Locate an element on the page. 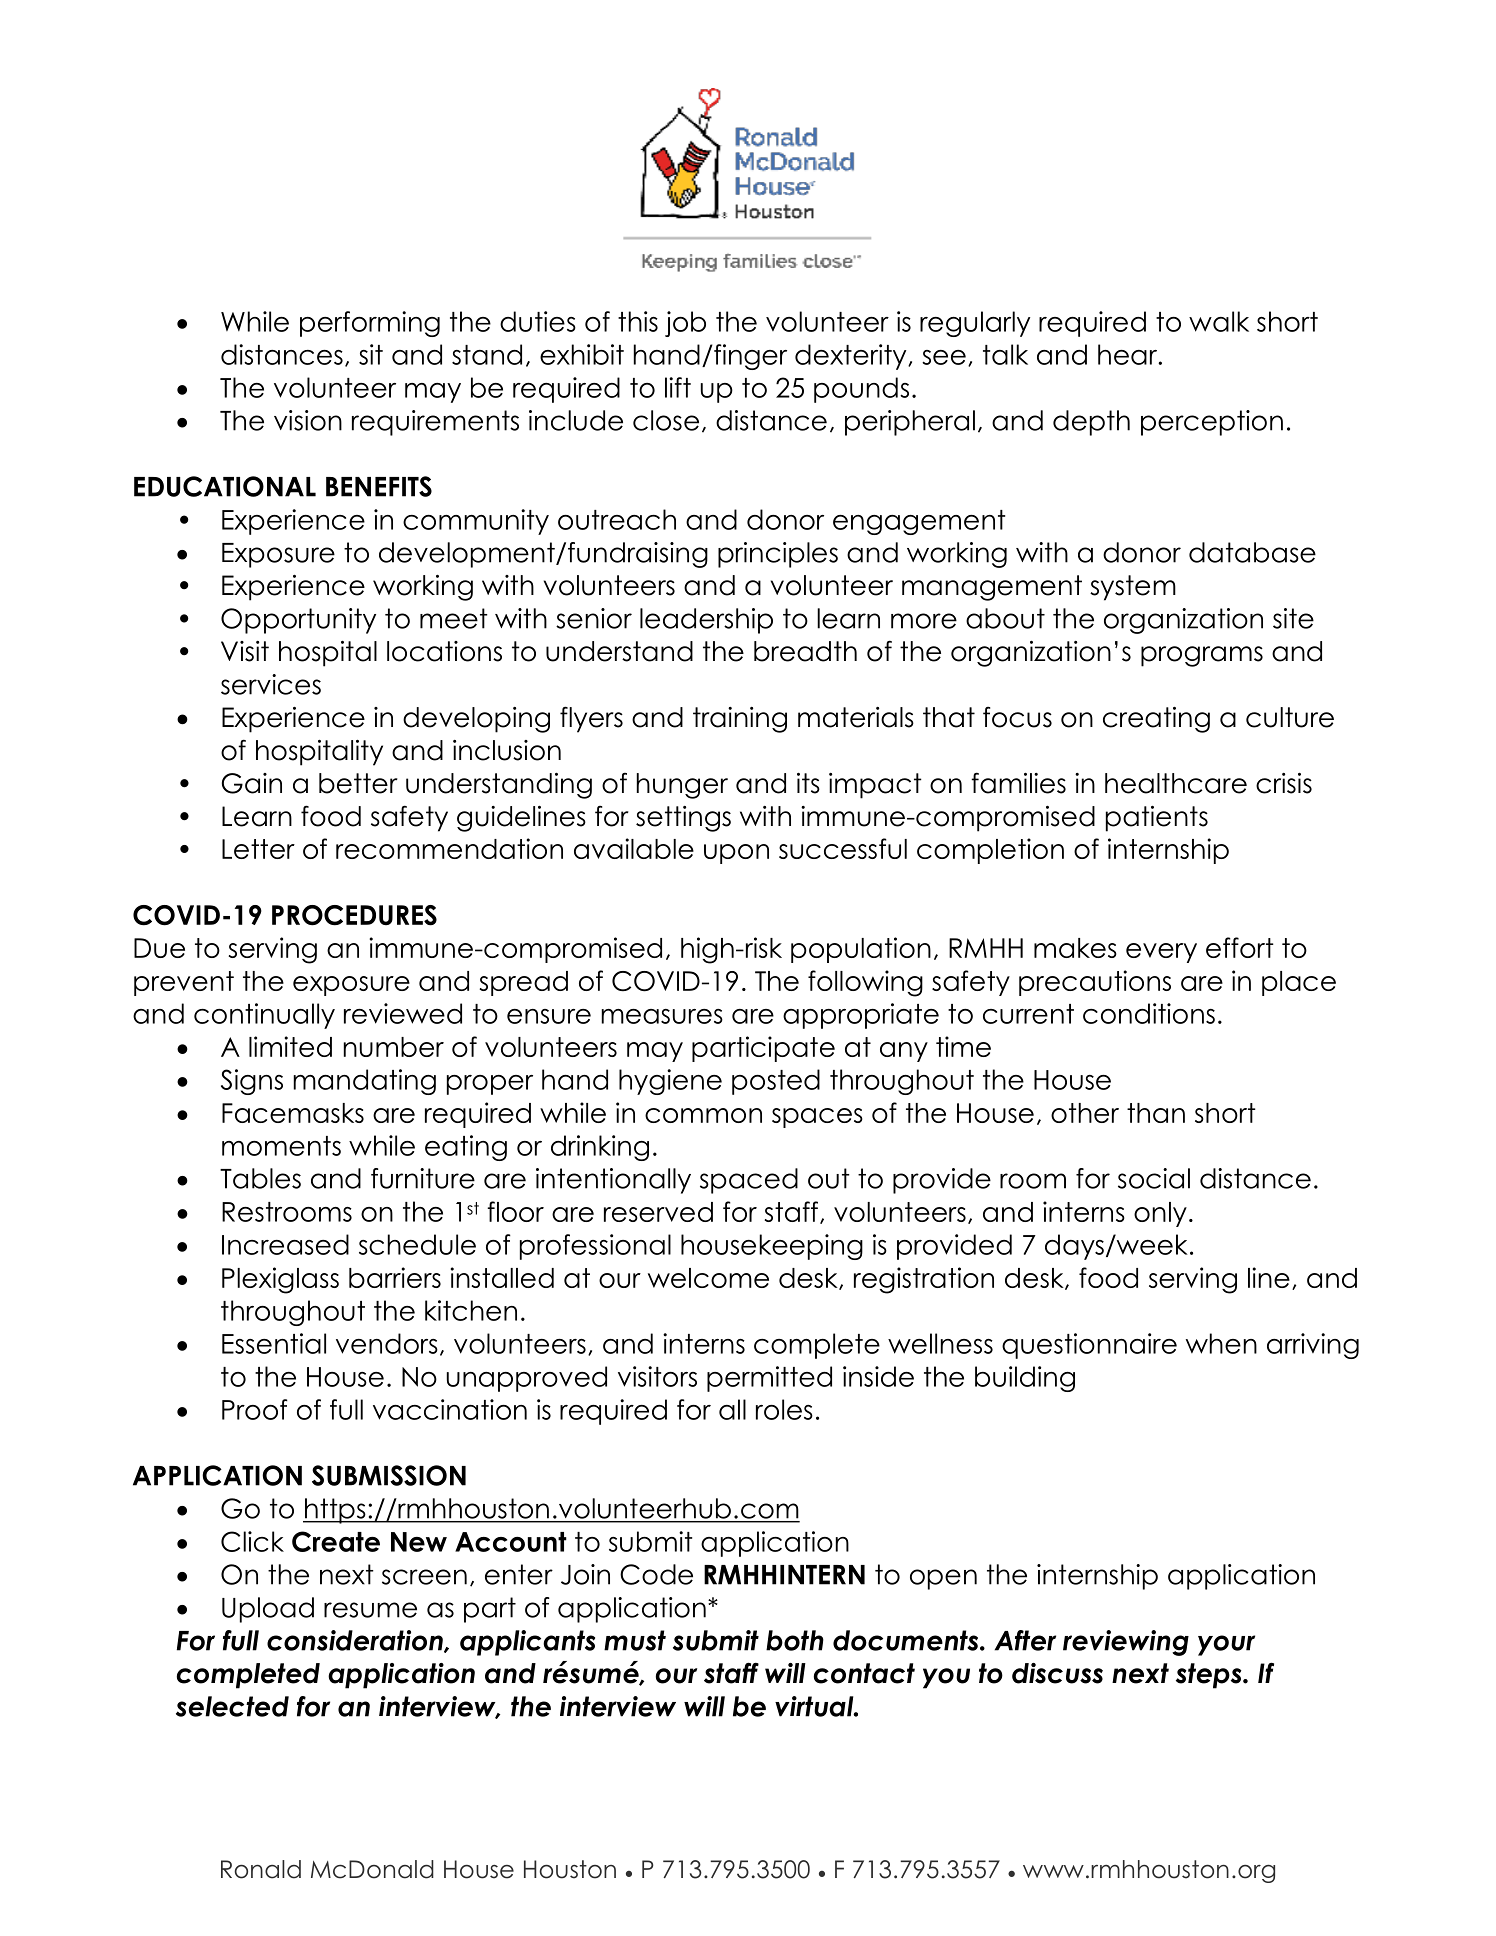 This page has height=1936, width=1496. Signs is located at coordinates (252, 1082).
